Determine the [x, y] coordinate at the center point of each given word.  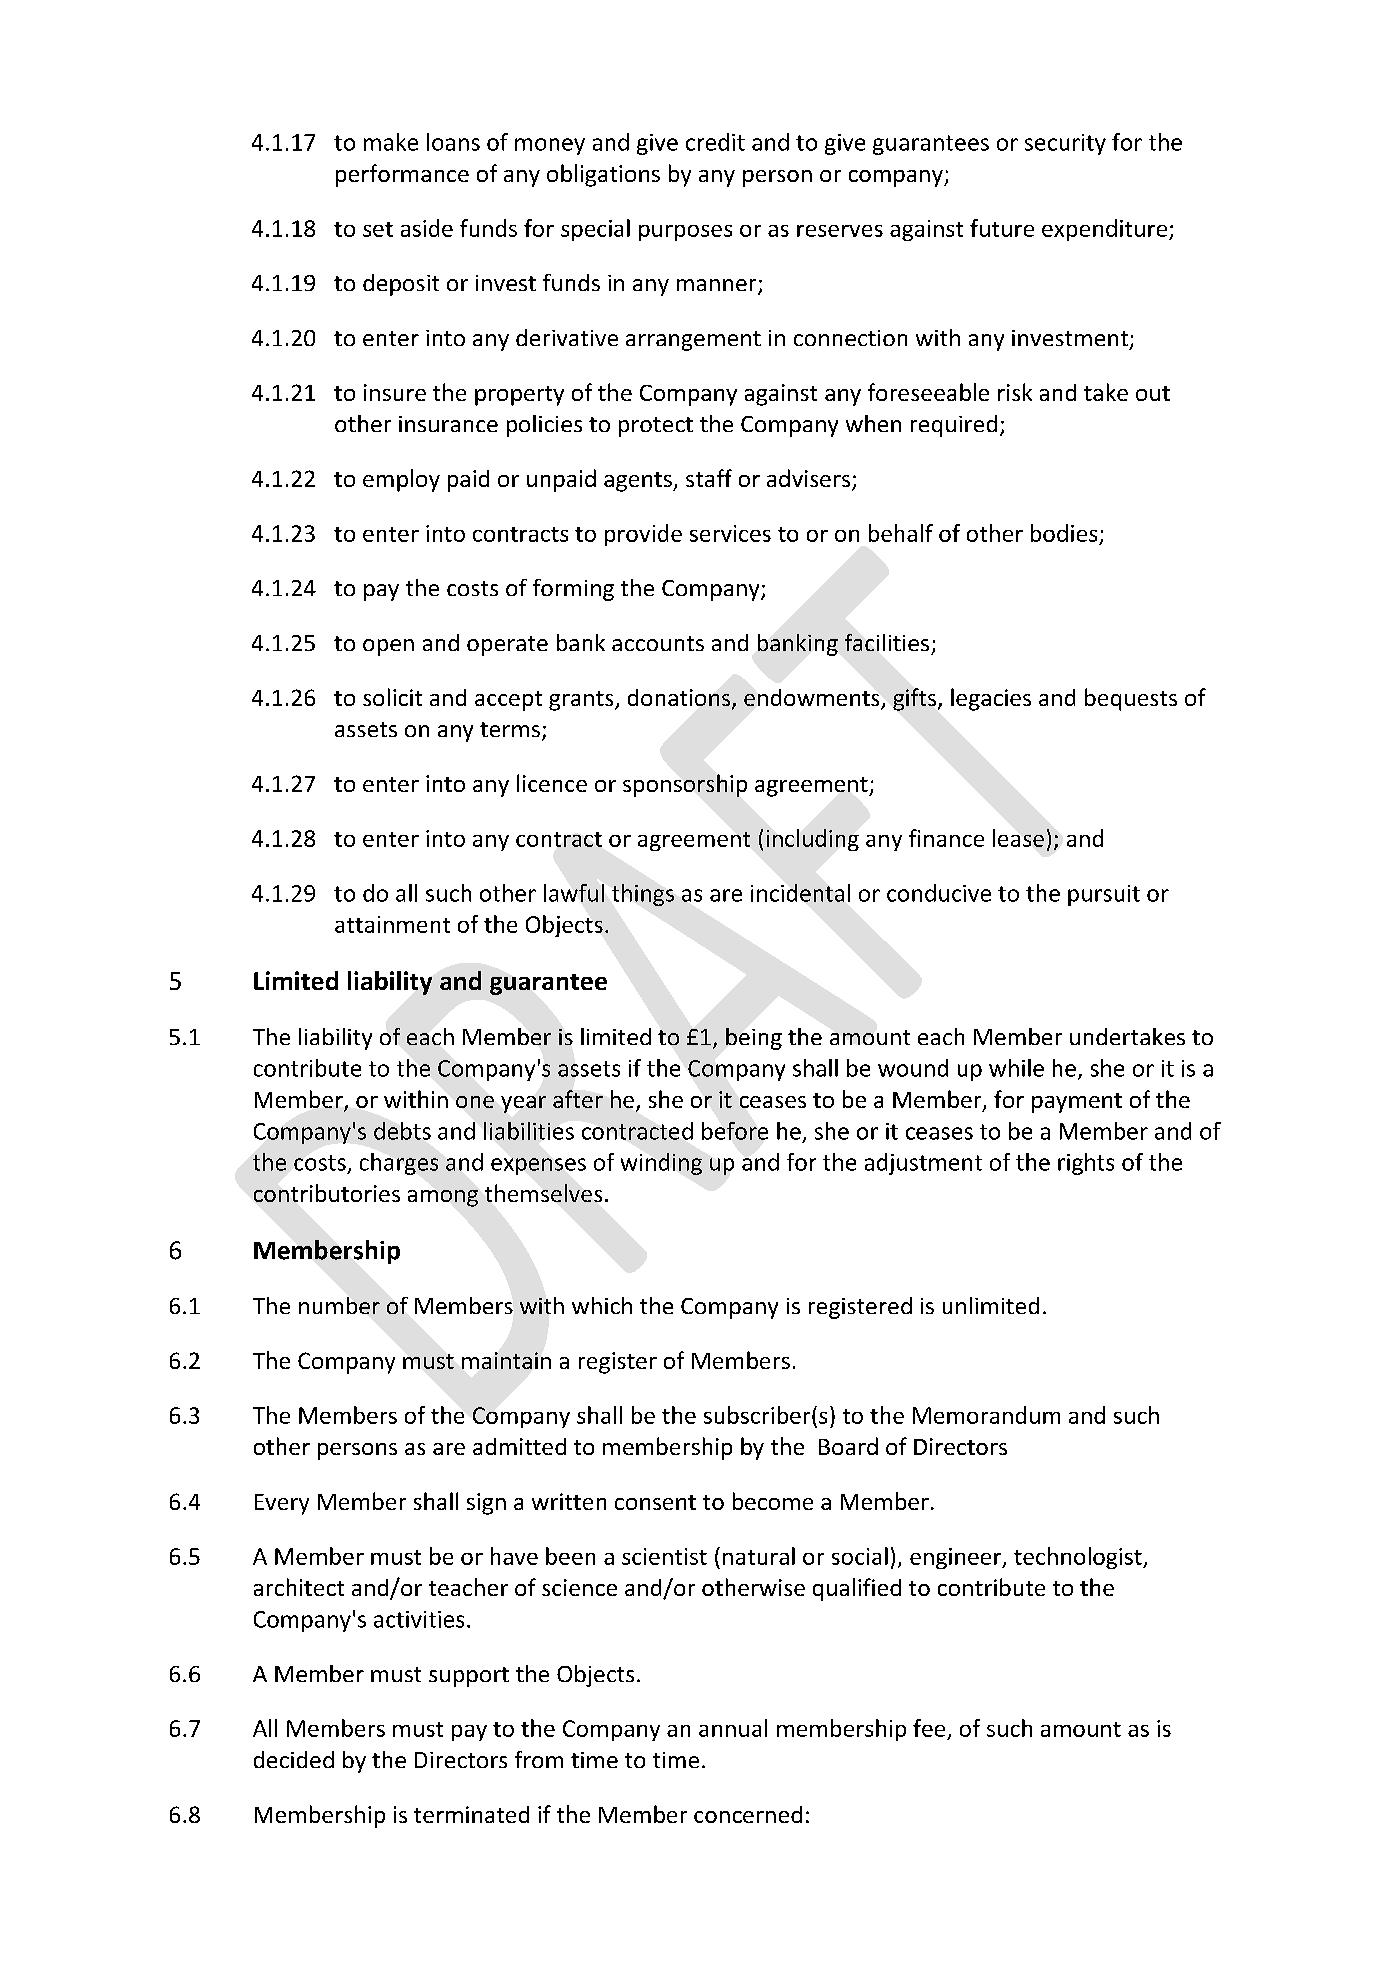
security [1065, 144]
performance [402, 175]
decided [294, 1759]
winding [661, 1164]
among [443, 1198]
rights [1086, 1164]
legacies [991, 699]
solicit [392, 697]
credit [715, 142]
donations [679, 697]
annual [733, 1728]
